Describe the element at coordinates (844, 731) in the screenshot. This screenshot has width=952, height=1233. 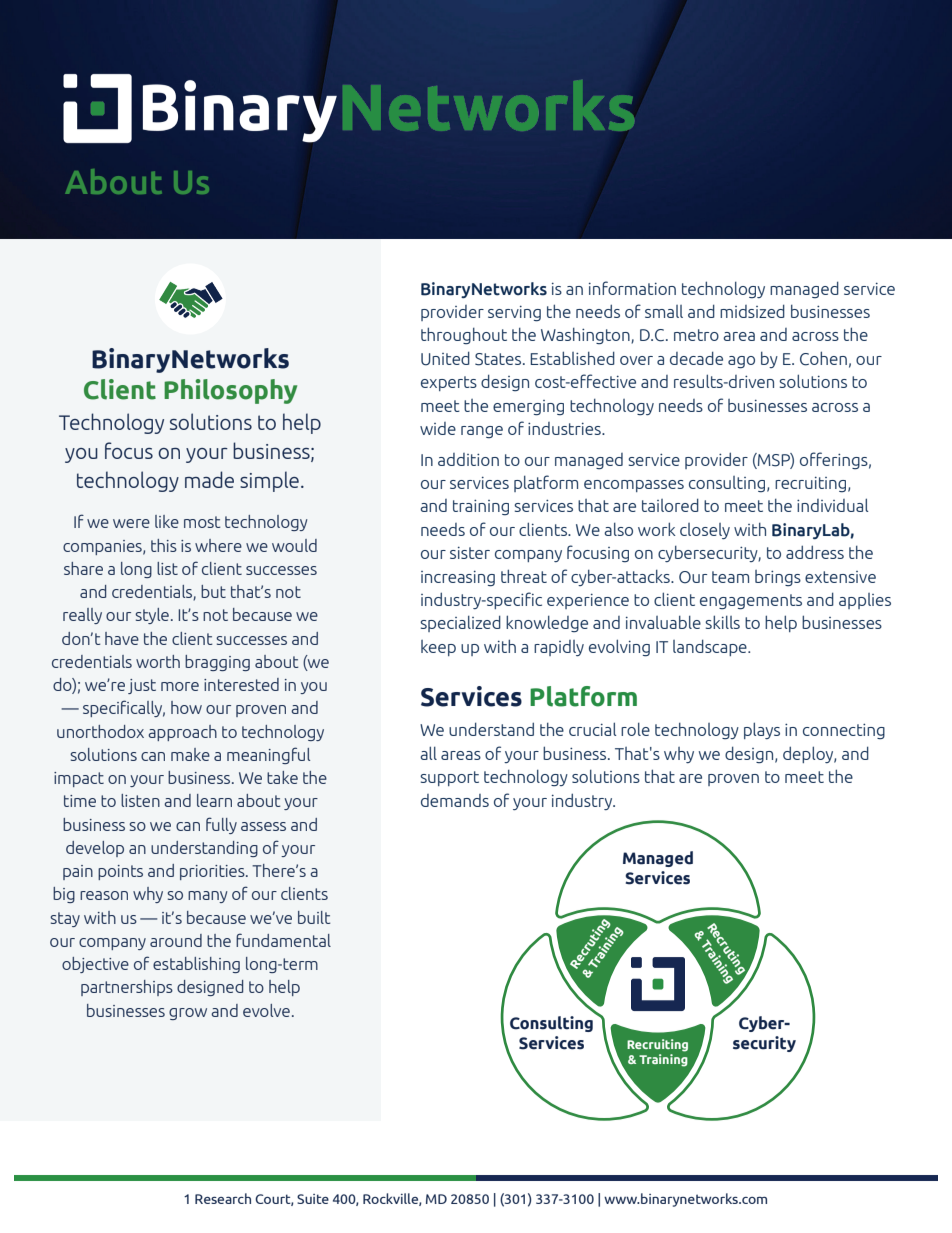
I see `connecting` at that location.
